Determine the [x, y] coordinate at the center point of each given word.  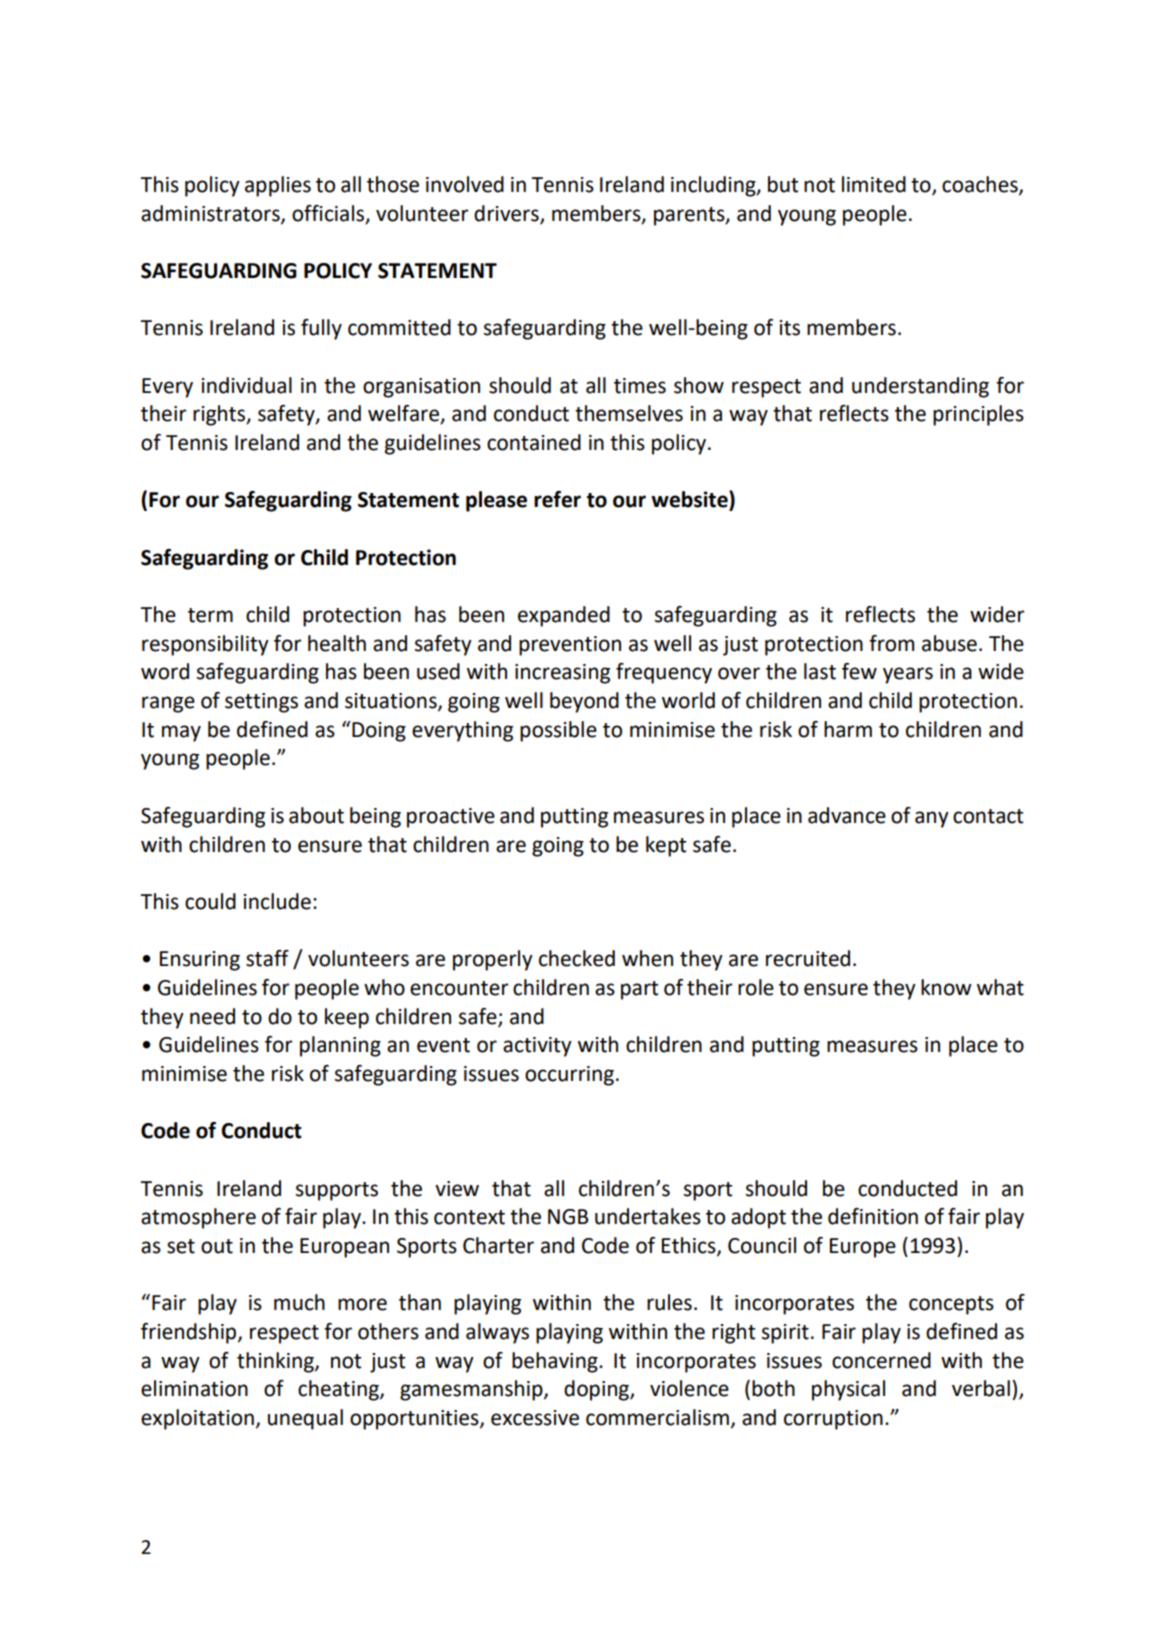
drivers [507, 214]
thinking [276, 1362]
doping [597, 1390]
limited [874, 184]
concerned [881, 1360]
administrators [211, 214]
